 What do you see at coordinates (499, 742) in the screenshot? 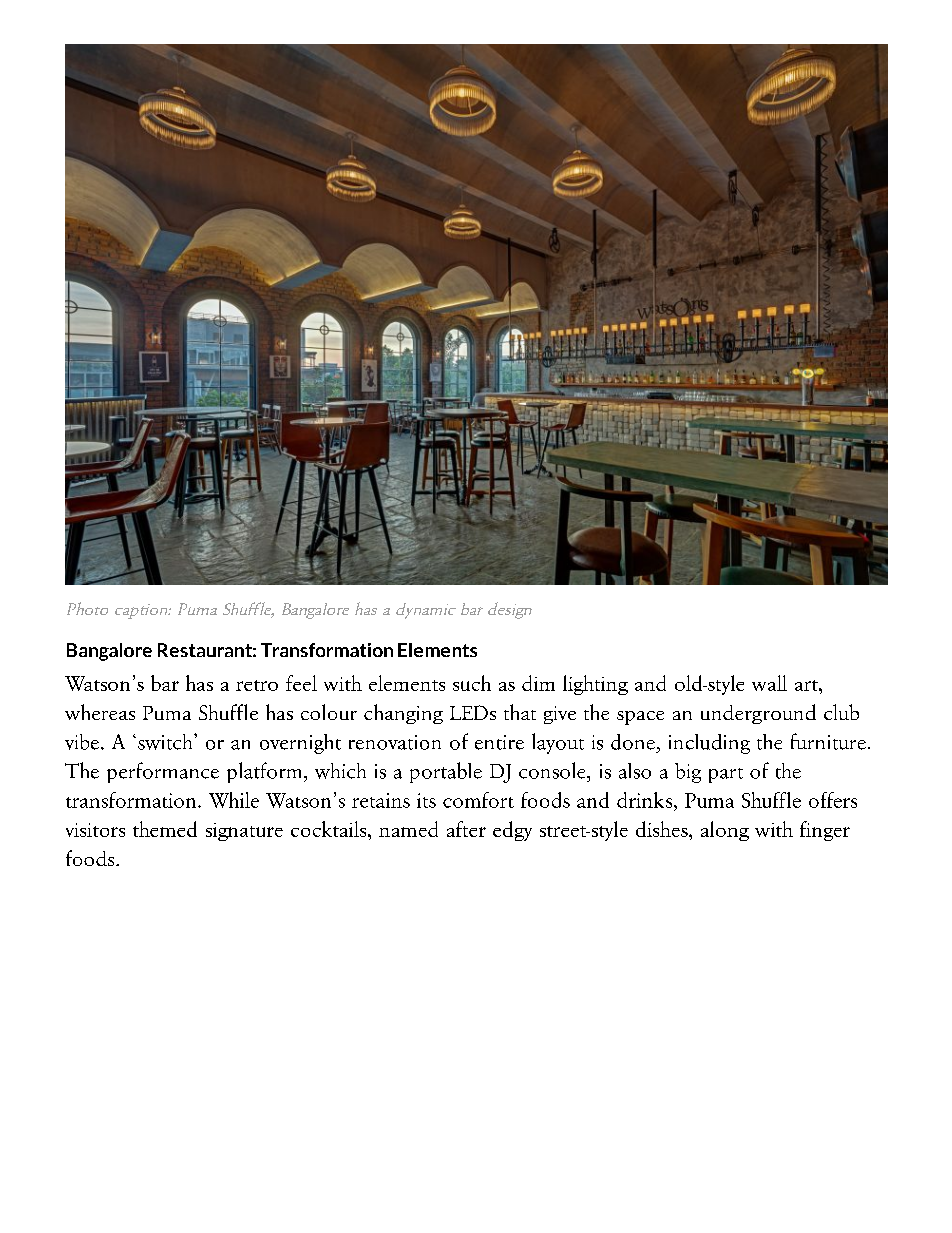
I see `entire` at bounding box center [499, 742].
